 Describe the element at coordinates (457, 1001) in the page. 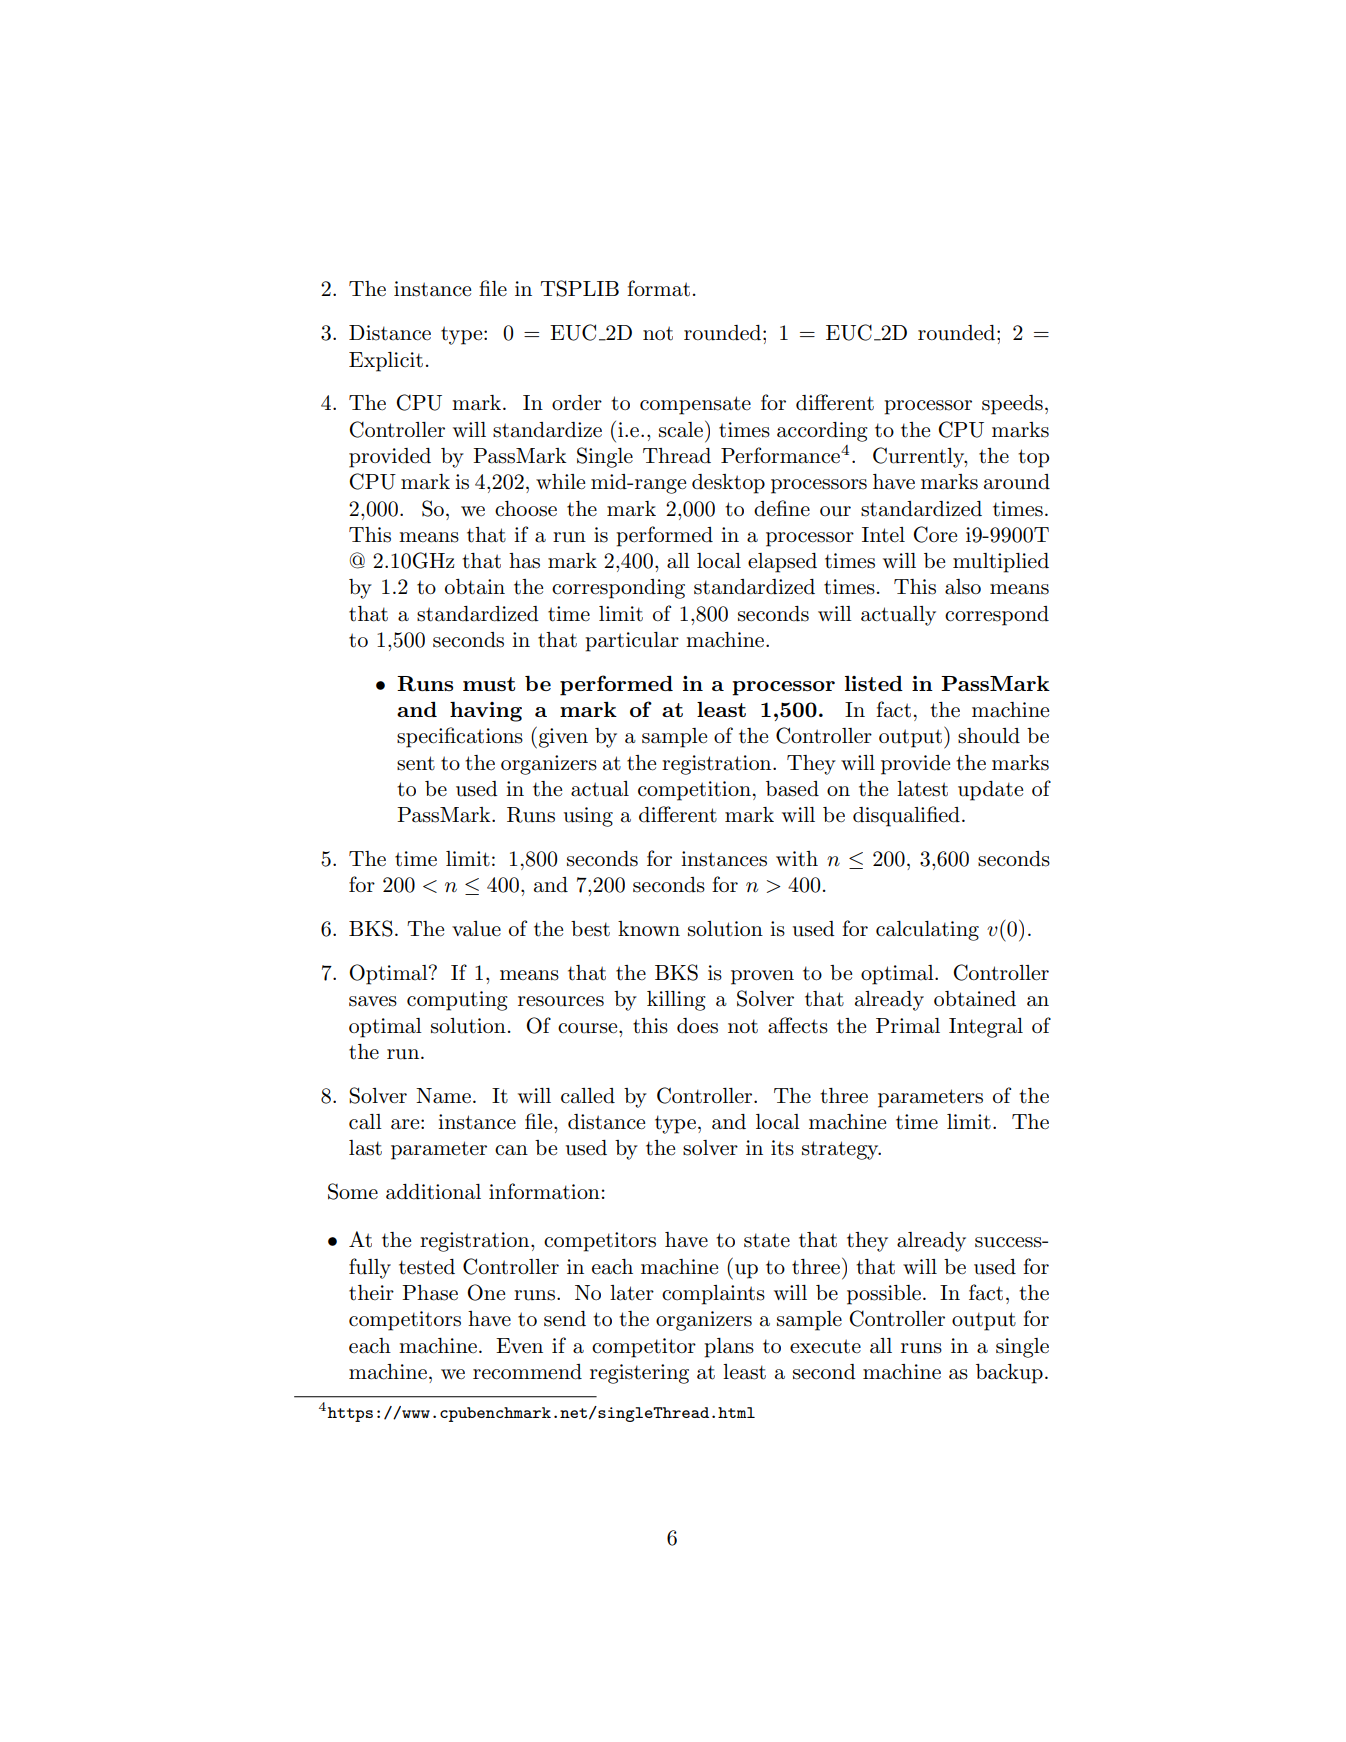

I see `computing` at that location.
